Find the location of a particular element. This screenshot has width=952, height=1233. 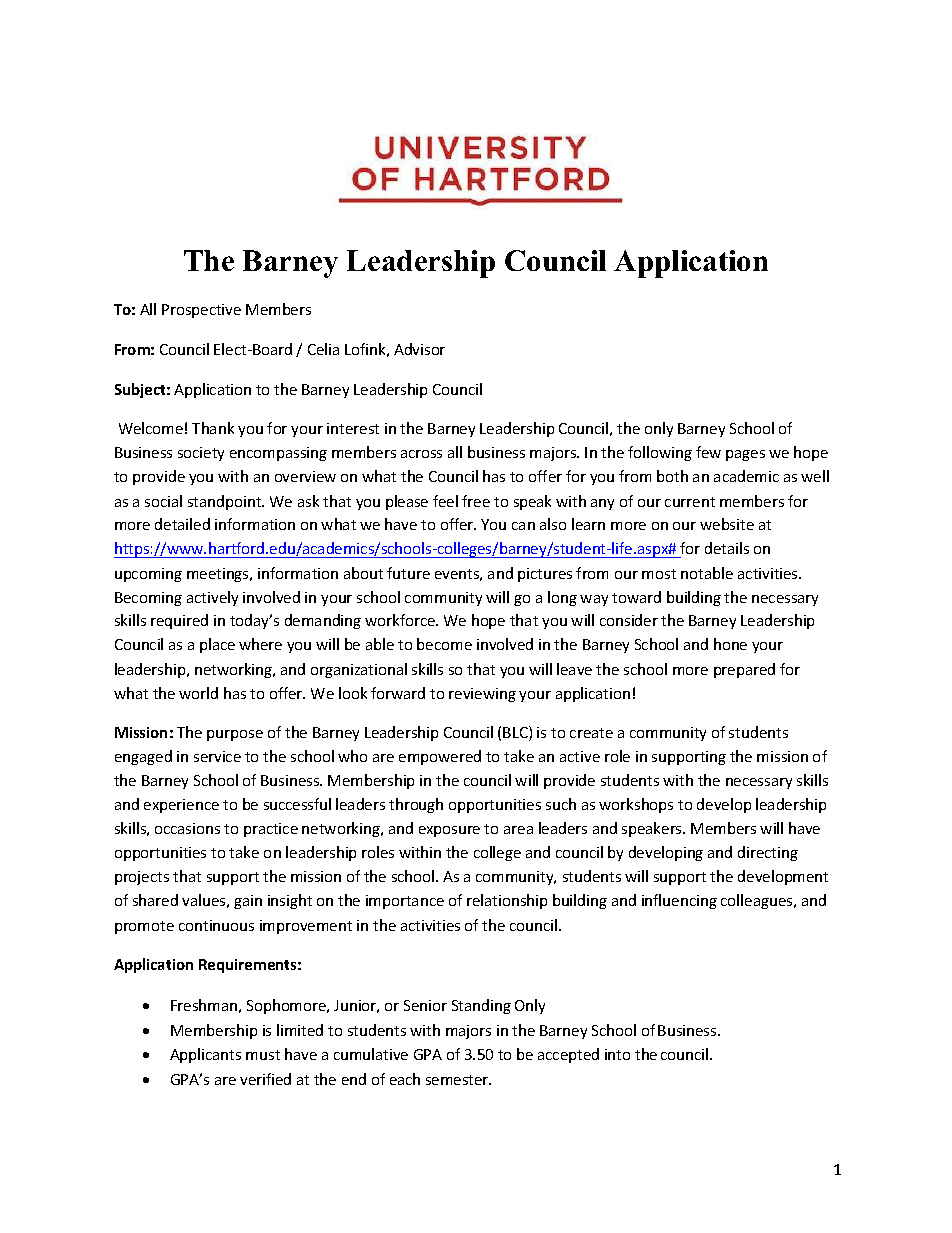

into is located at coordinates (617, 1054).
